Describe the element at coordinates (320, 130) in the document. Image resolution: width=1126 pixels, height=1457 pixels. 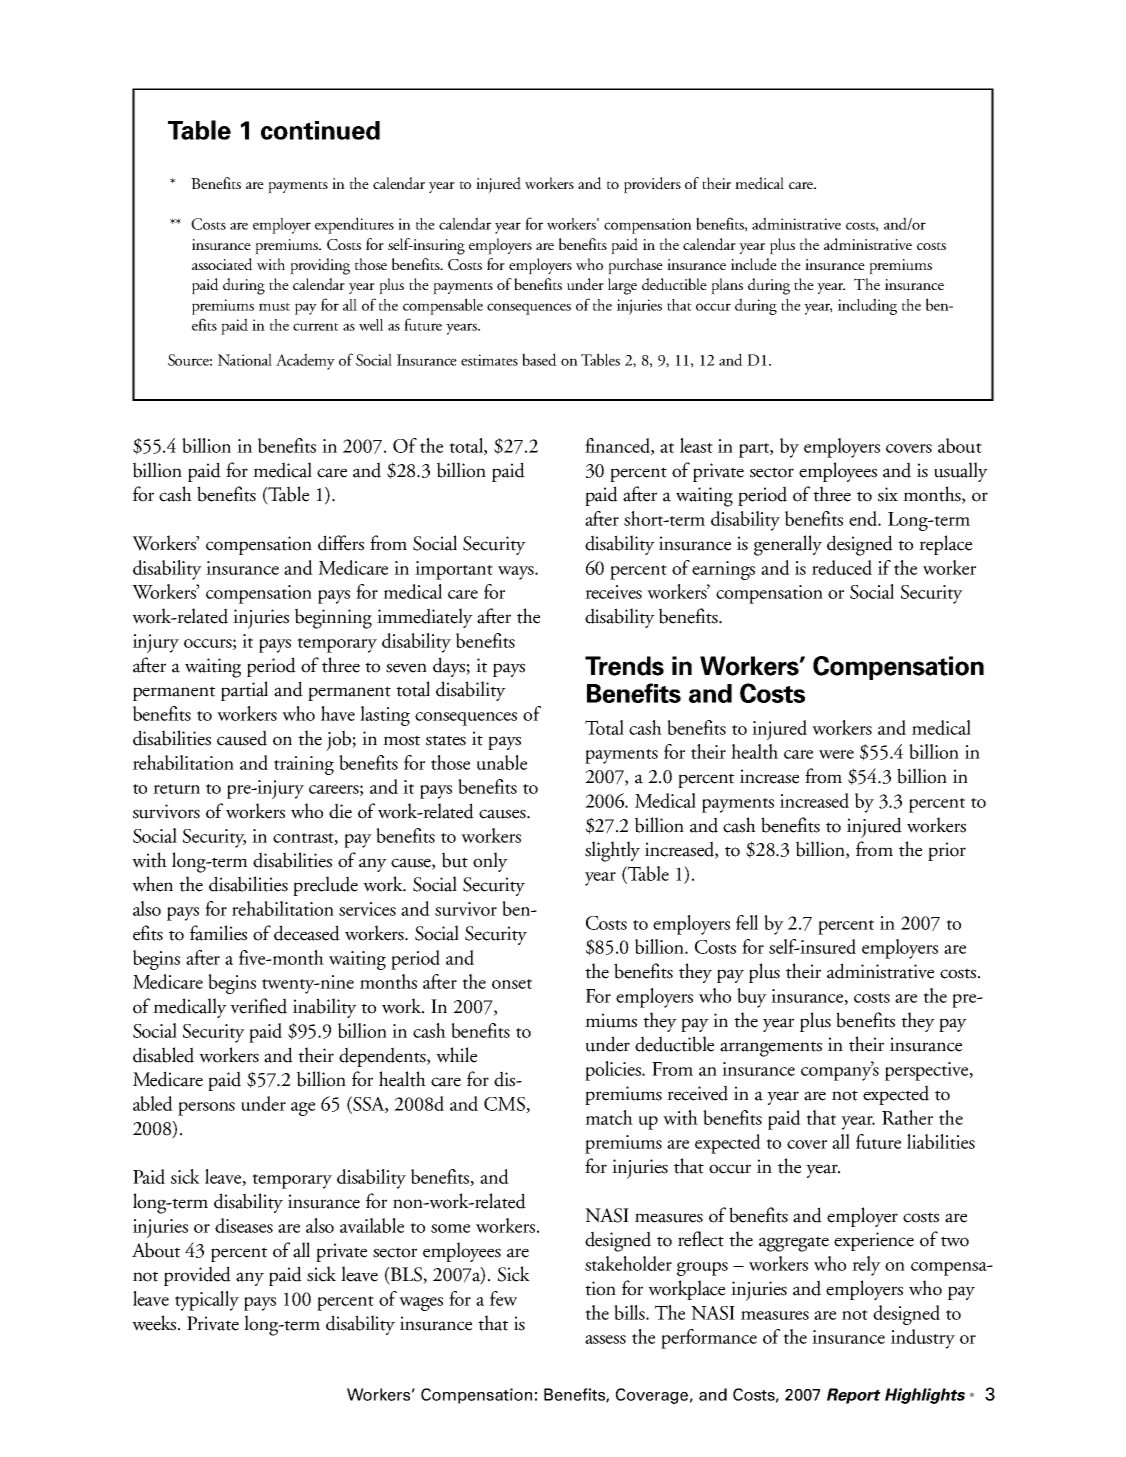
I see `continued` at that location.
